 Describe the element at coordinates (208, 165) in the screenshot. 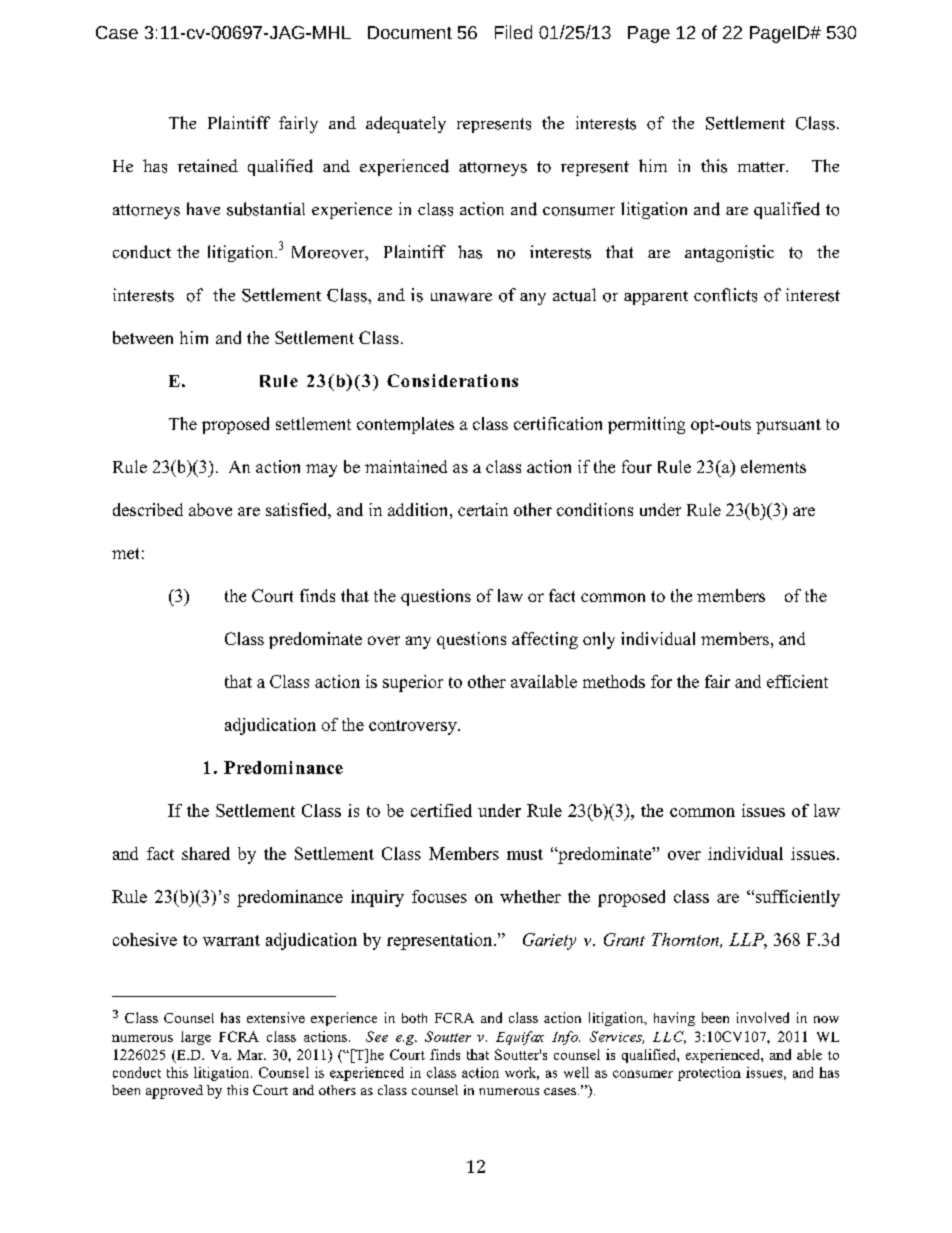

I see `retained` at that location.
